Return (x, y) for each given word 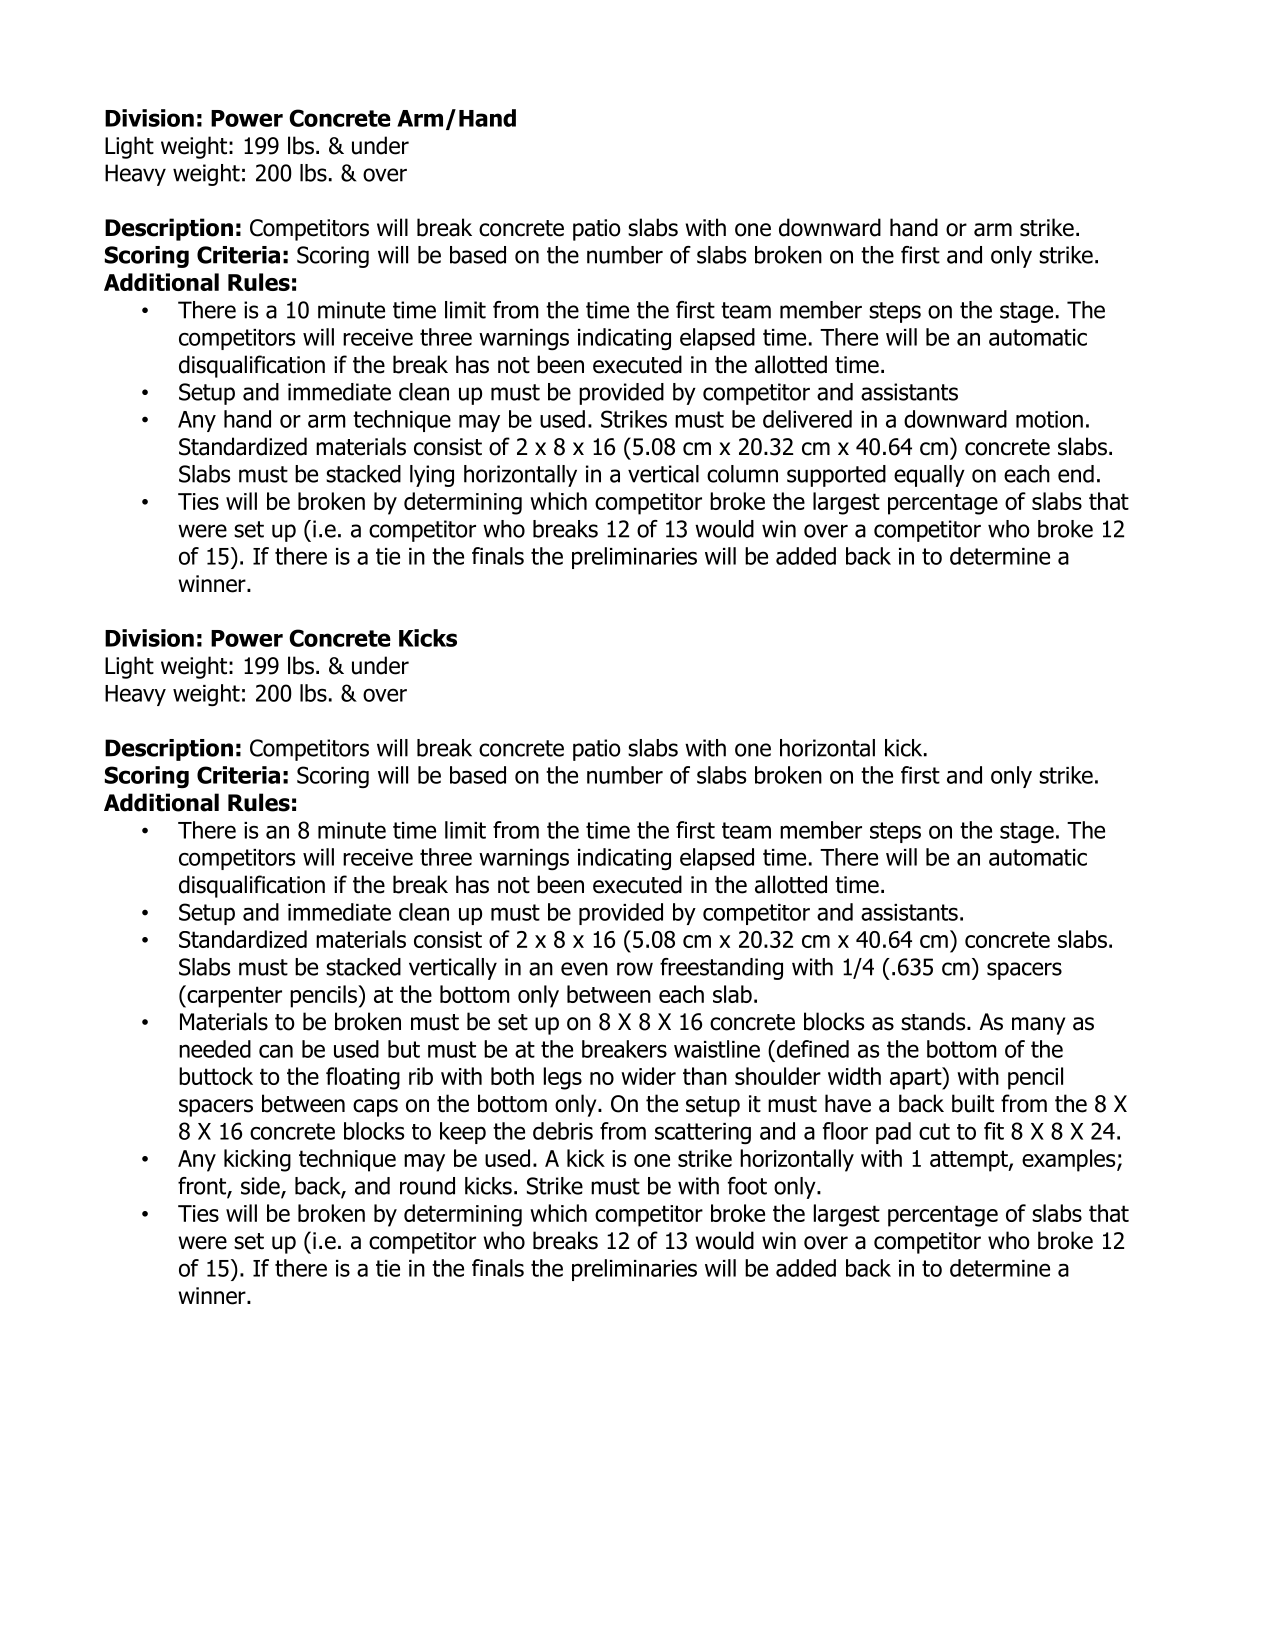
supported (836, 476)
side (261, 1187)
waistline (717, 1049)
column (742, 474)
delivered (807, 419)
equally (929, 476)
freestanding (721, 969)
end (1076, 474)
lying (432, 476)
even (584, 969)
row (635, 969)
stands (934, 1021)
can (276, 1051)
